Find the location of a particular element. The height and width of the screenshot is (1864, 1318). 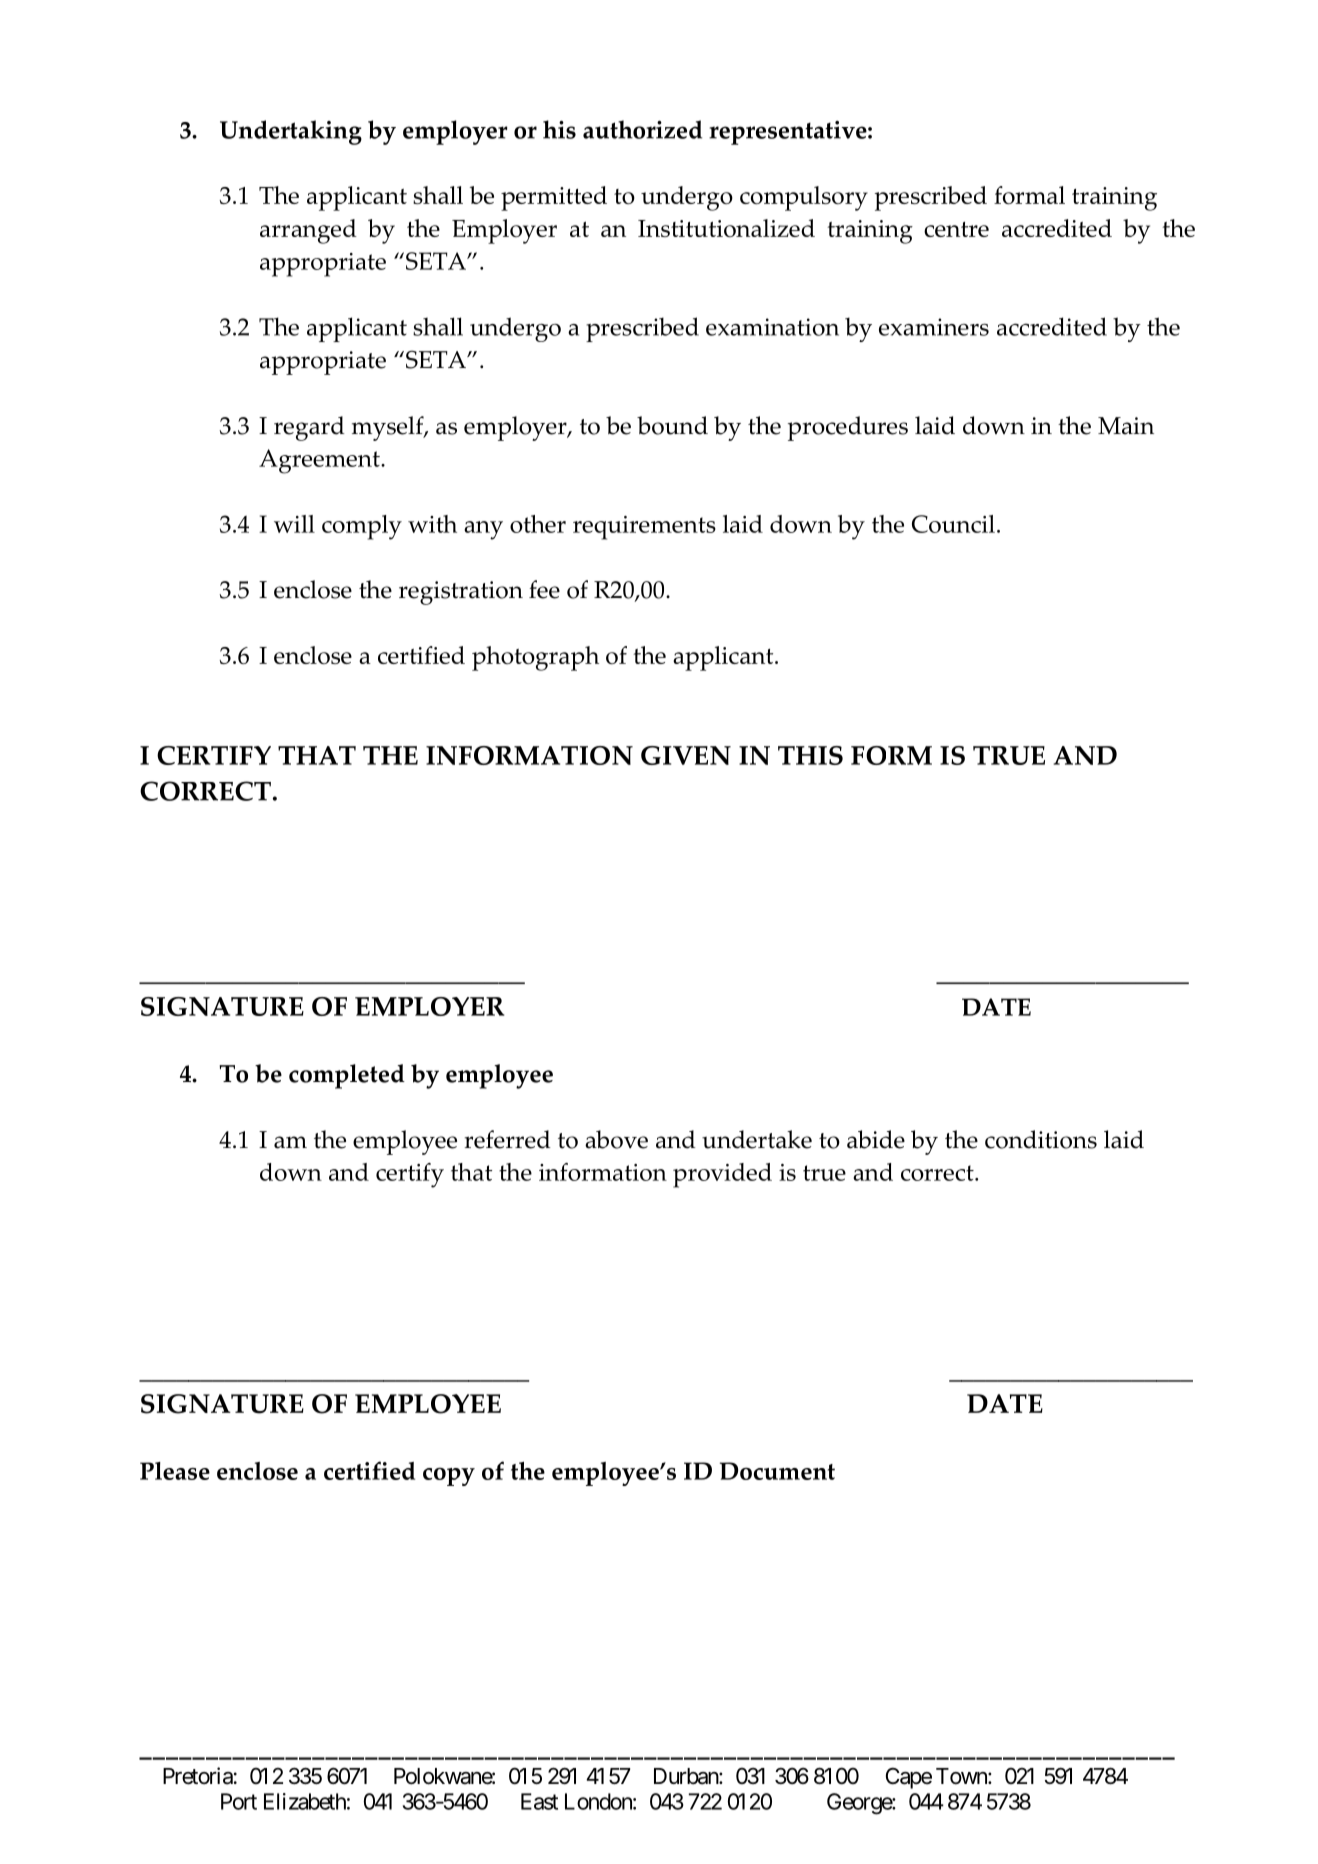

Undertaking is located at coordinates (291, 132).
